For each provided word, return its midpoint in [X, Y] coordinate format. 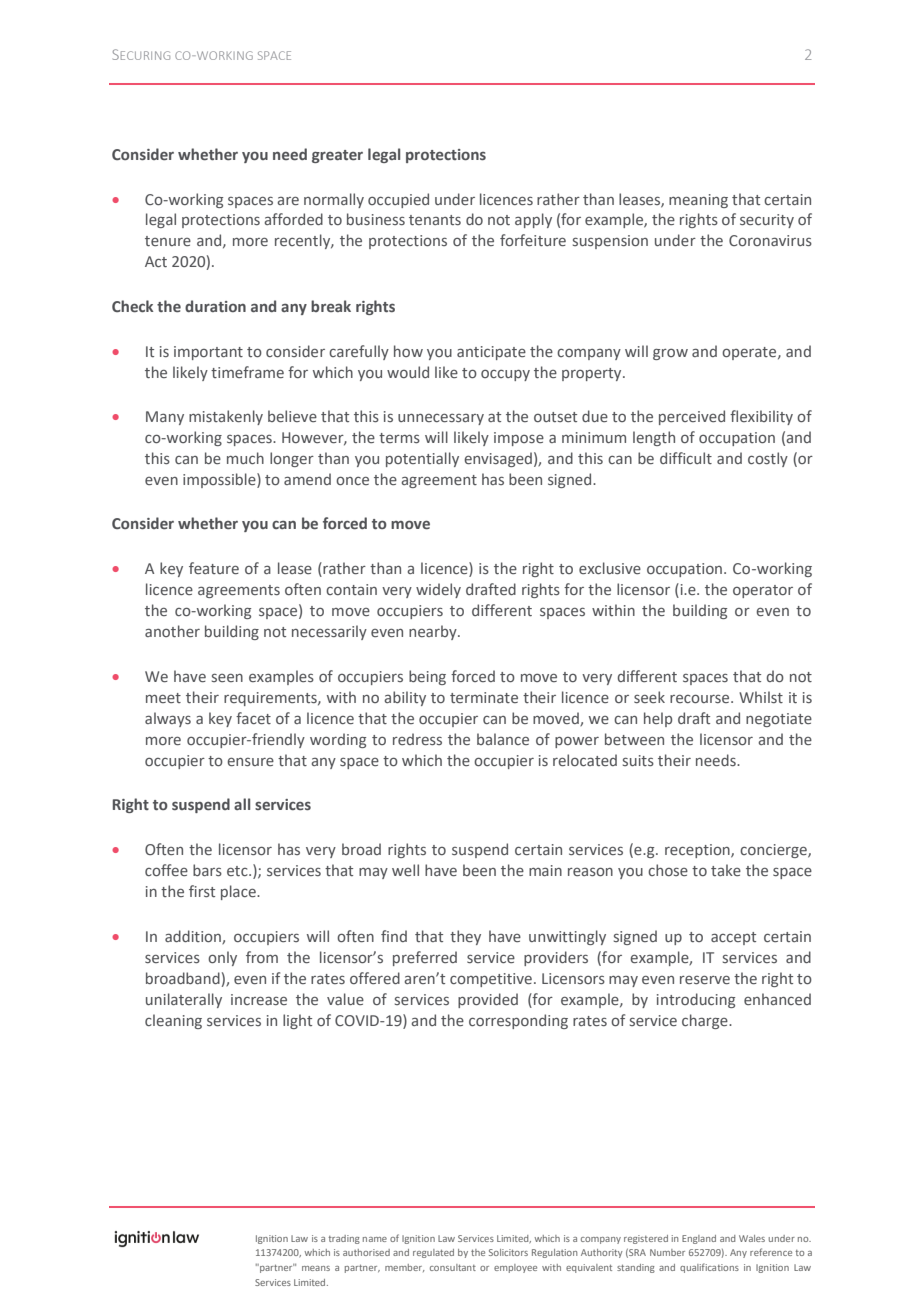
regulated [433, 1253]
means [316, 1268]
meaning [698, 201]
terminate [484, 697]
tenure [168, 241]
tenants [435, 220]
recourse [701, 698]
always [168, 719]
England [699, 1239]
